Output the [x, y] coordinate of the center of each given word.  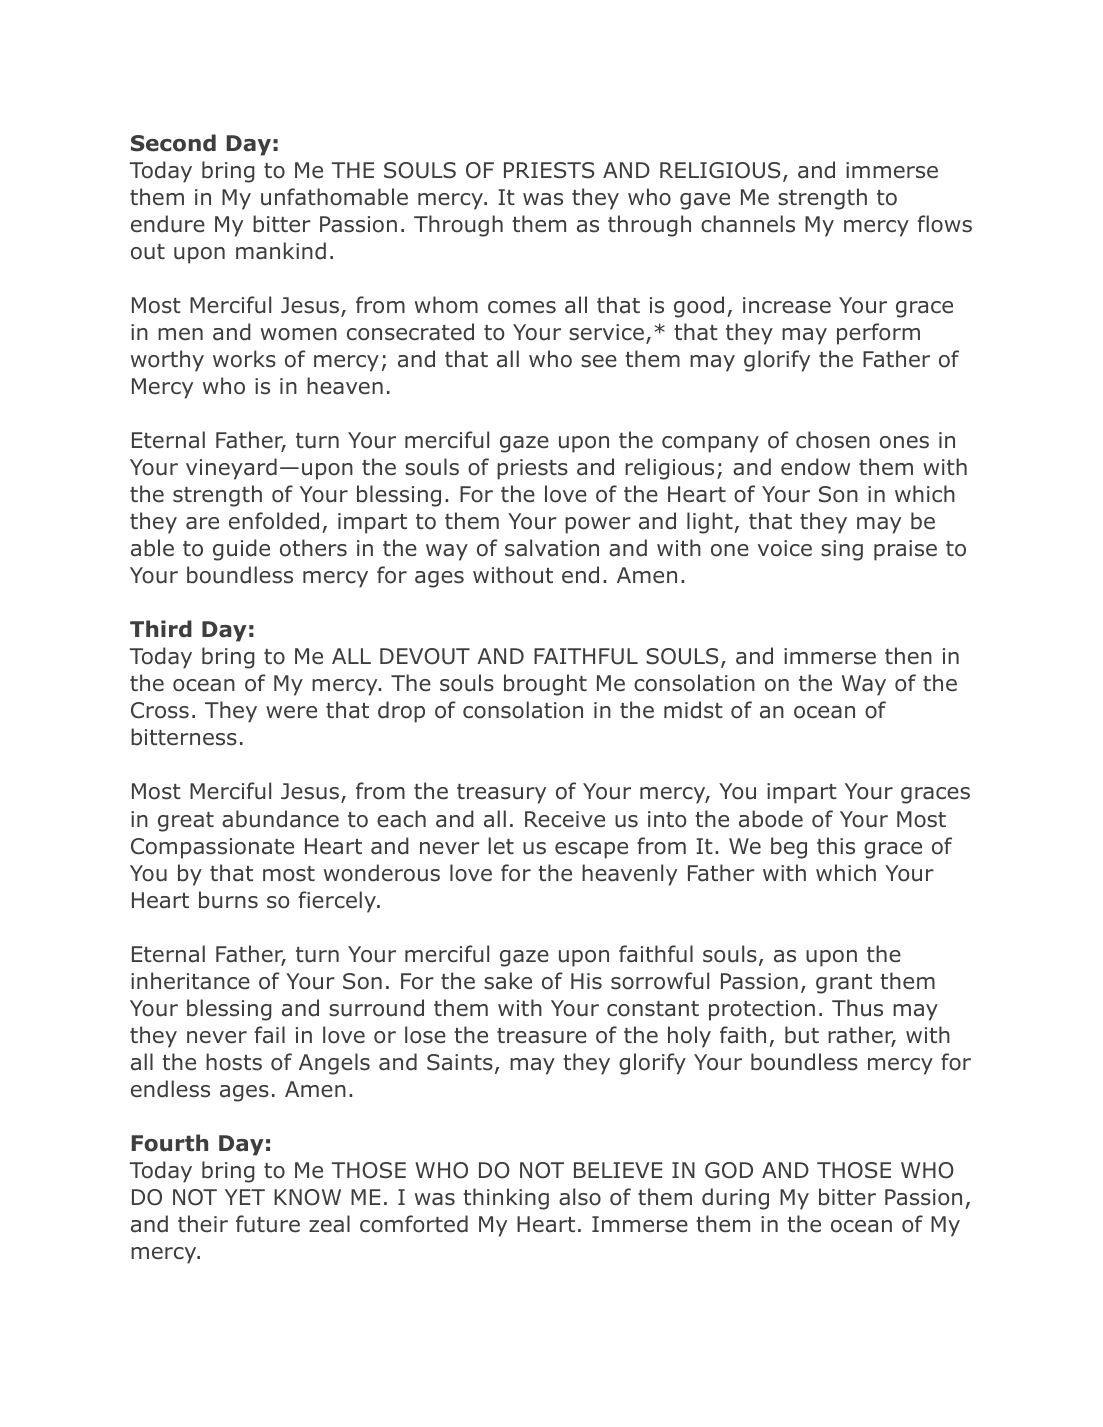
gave [705, 201]
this [836, 846]
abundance [280, 819]
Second [173, 143]
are [202, 523]
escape [591, 850]
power [598, 525]
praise [905, 550]
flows [945, 224]
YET [245, 1197]
